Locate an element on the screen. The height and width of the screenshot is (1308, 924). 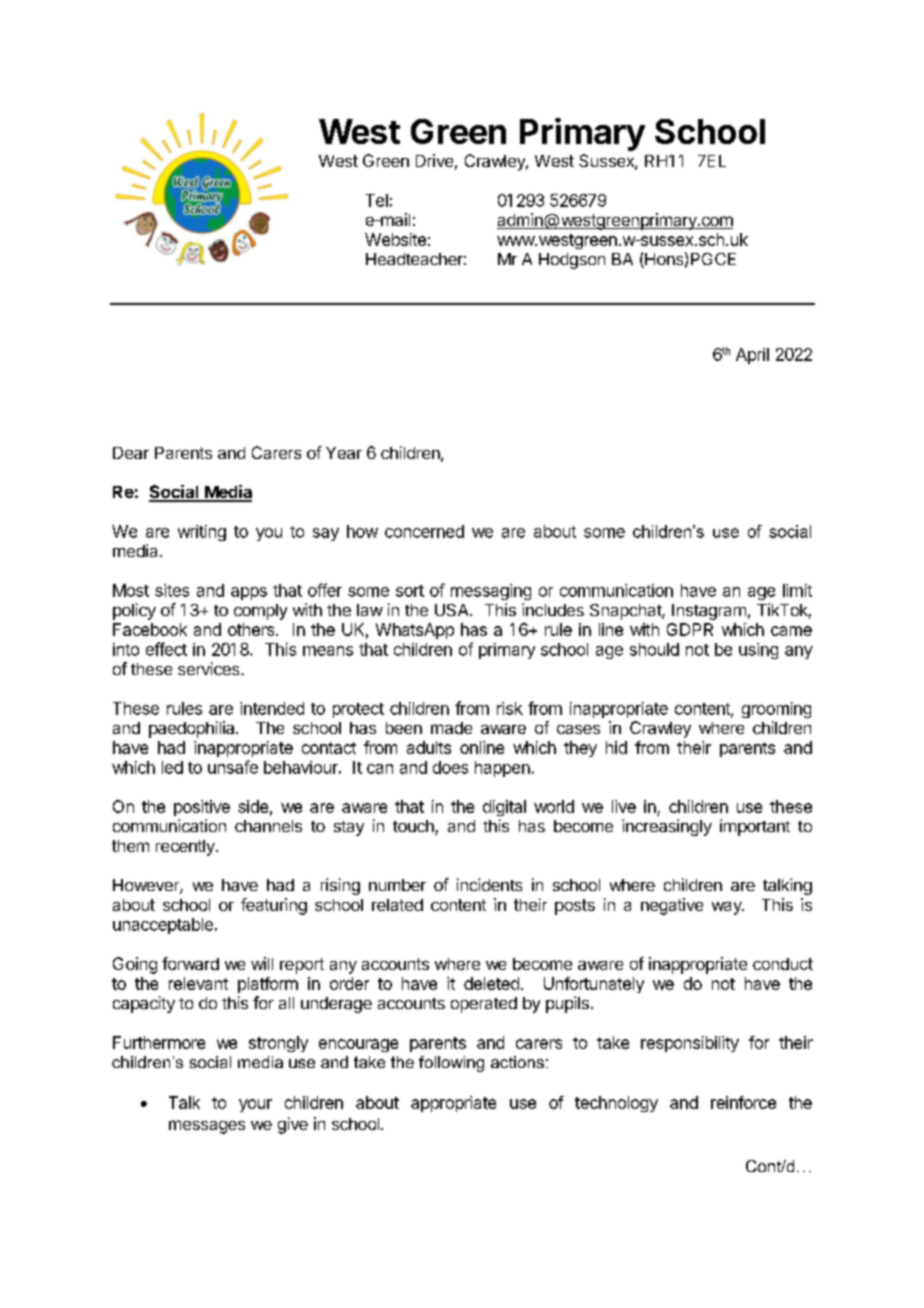
using is located at coordinates (758, 651).
